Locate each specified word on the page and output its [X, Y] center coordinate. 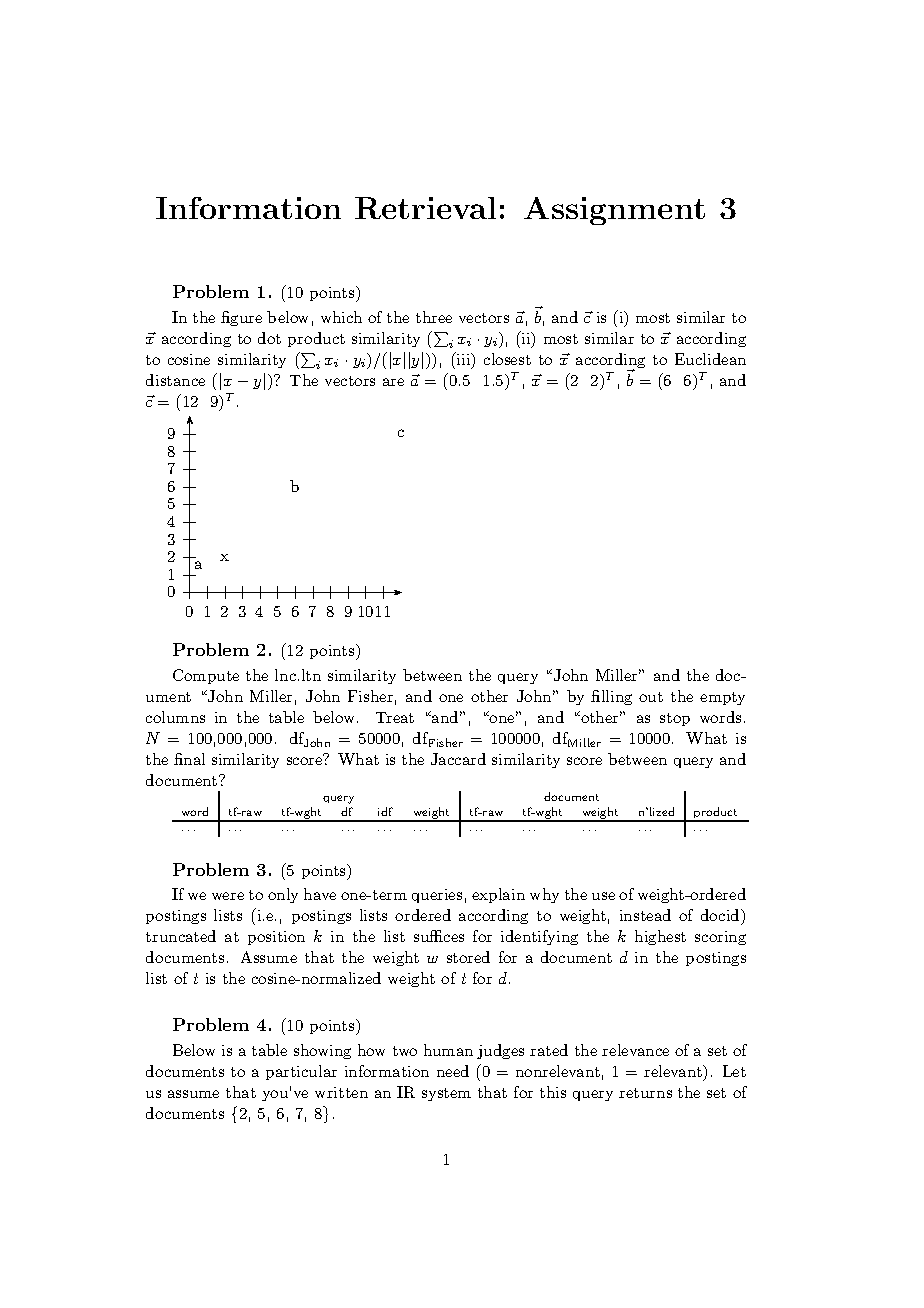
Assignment [614, 211]
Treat [395, 717]
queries [437, 896]
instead [645, 915]
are [393, 382]
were [228, 896]
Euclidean [710, 359]
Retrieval [425, 208]
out [651, 697]
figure [241, 318]
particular [301, 1072]
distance [175, 380]
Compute [206, 676]
